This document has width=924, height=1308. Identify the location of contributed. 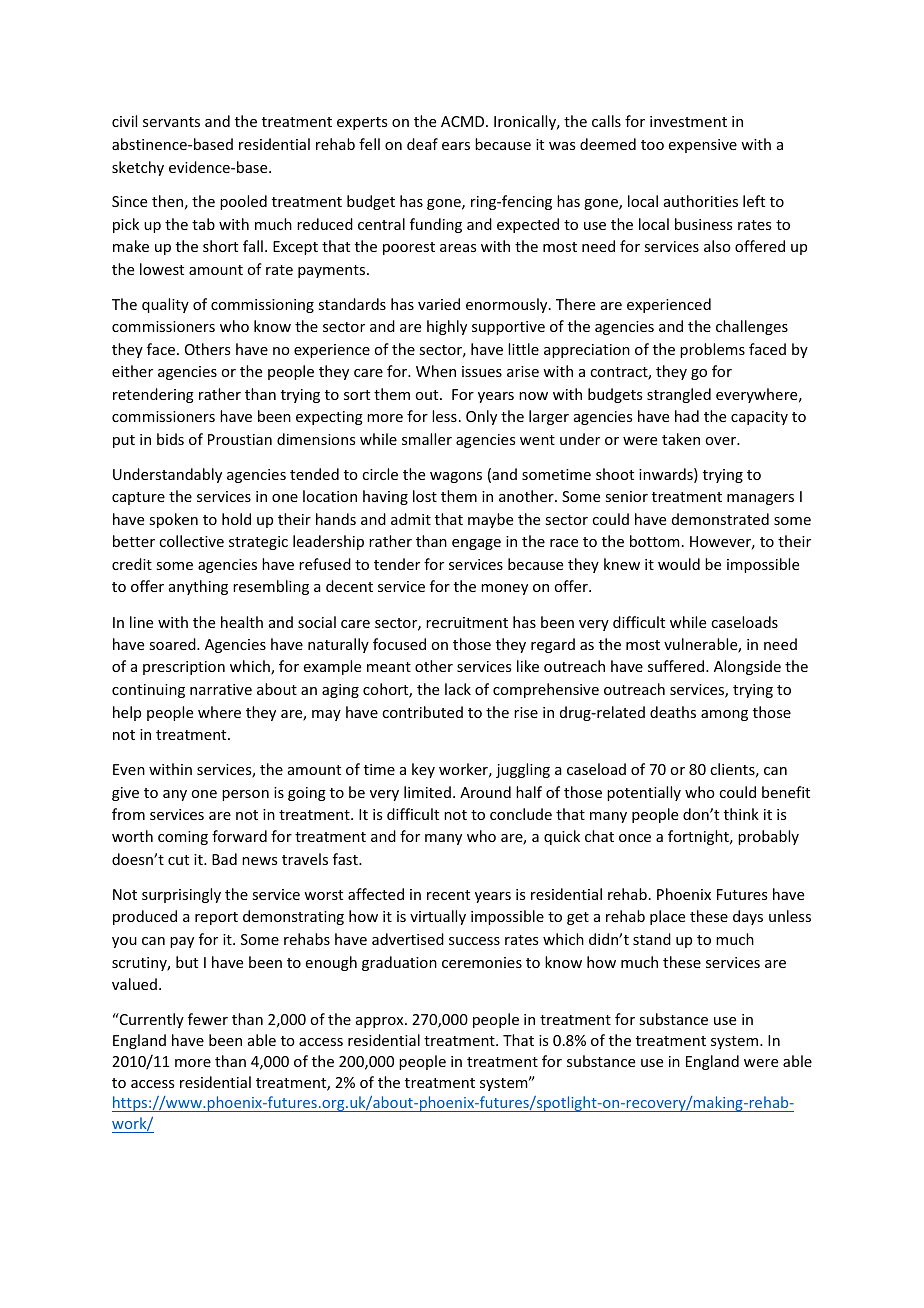
(422, 712).
